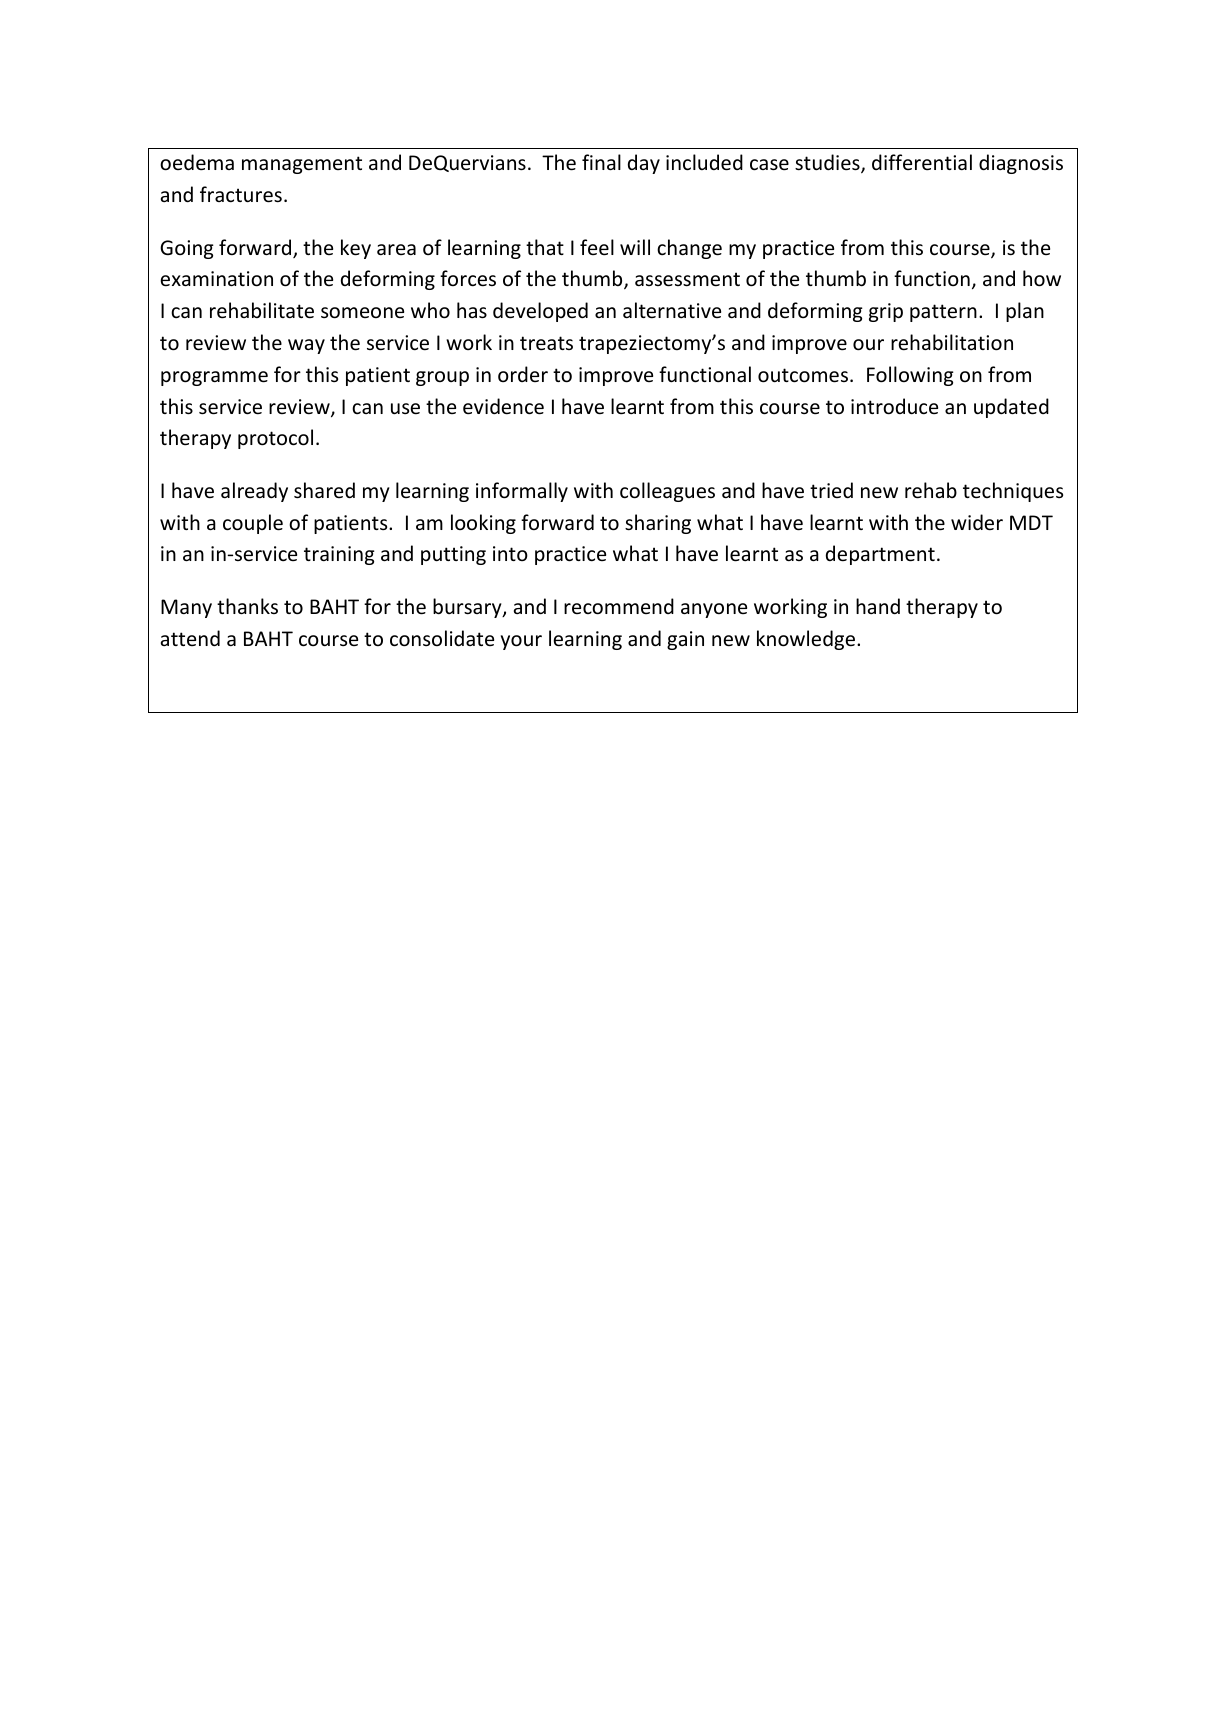 The image size is (1226, 1734). I want to click on differential, so click(922, 162).
